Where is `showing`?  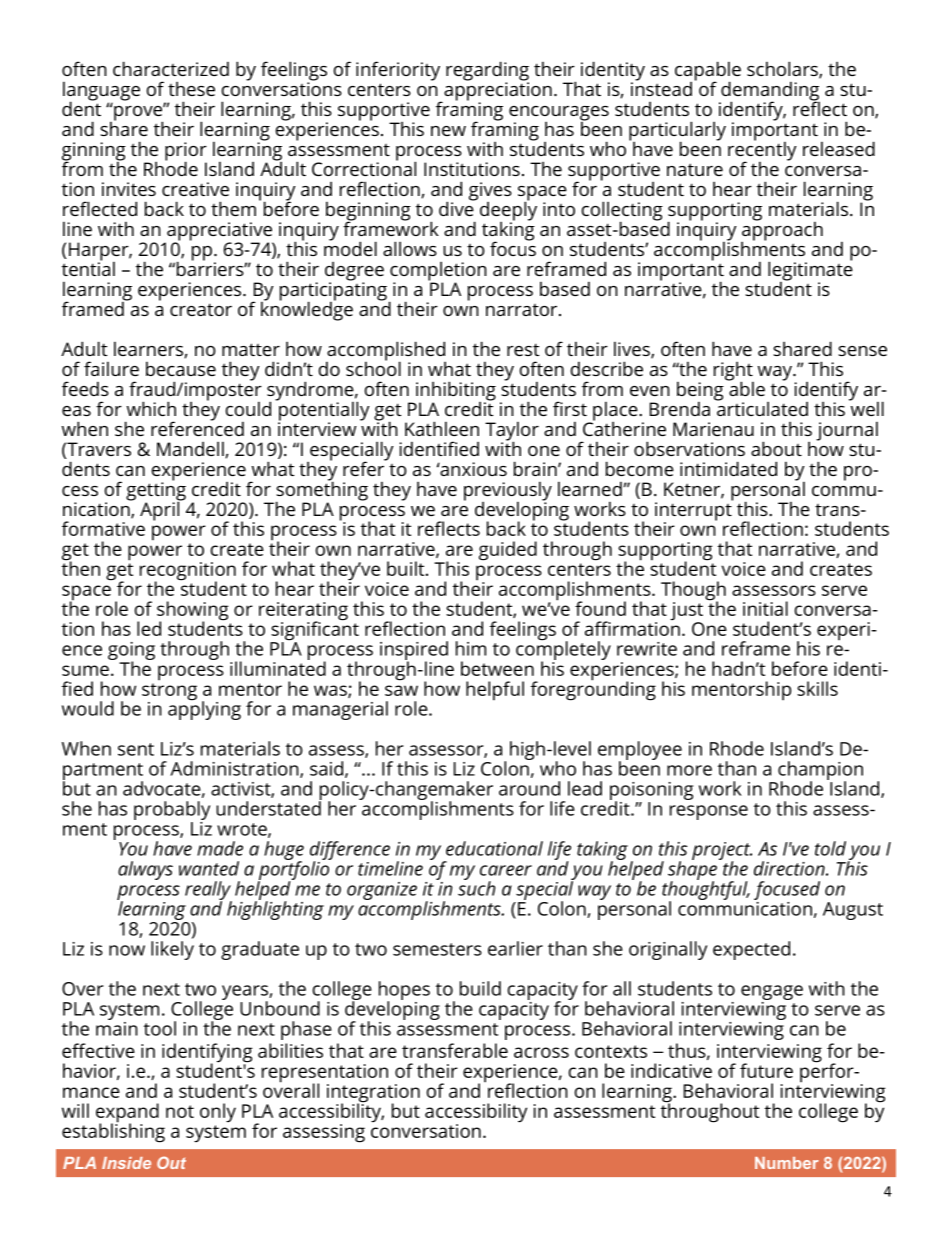 showing is located at coordinates (193, 612).
